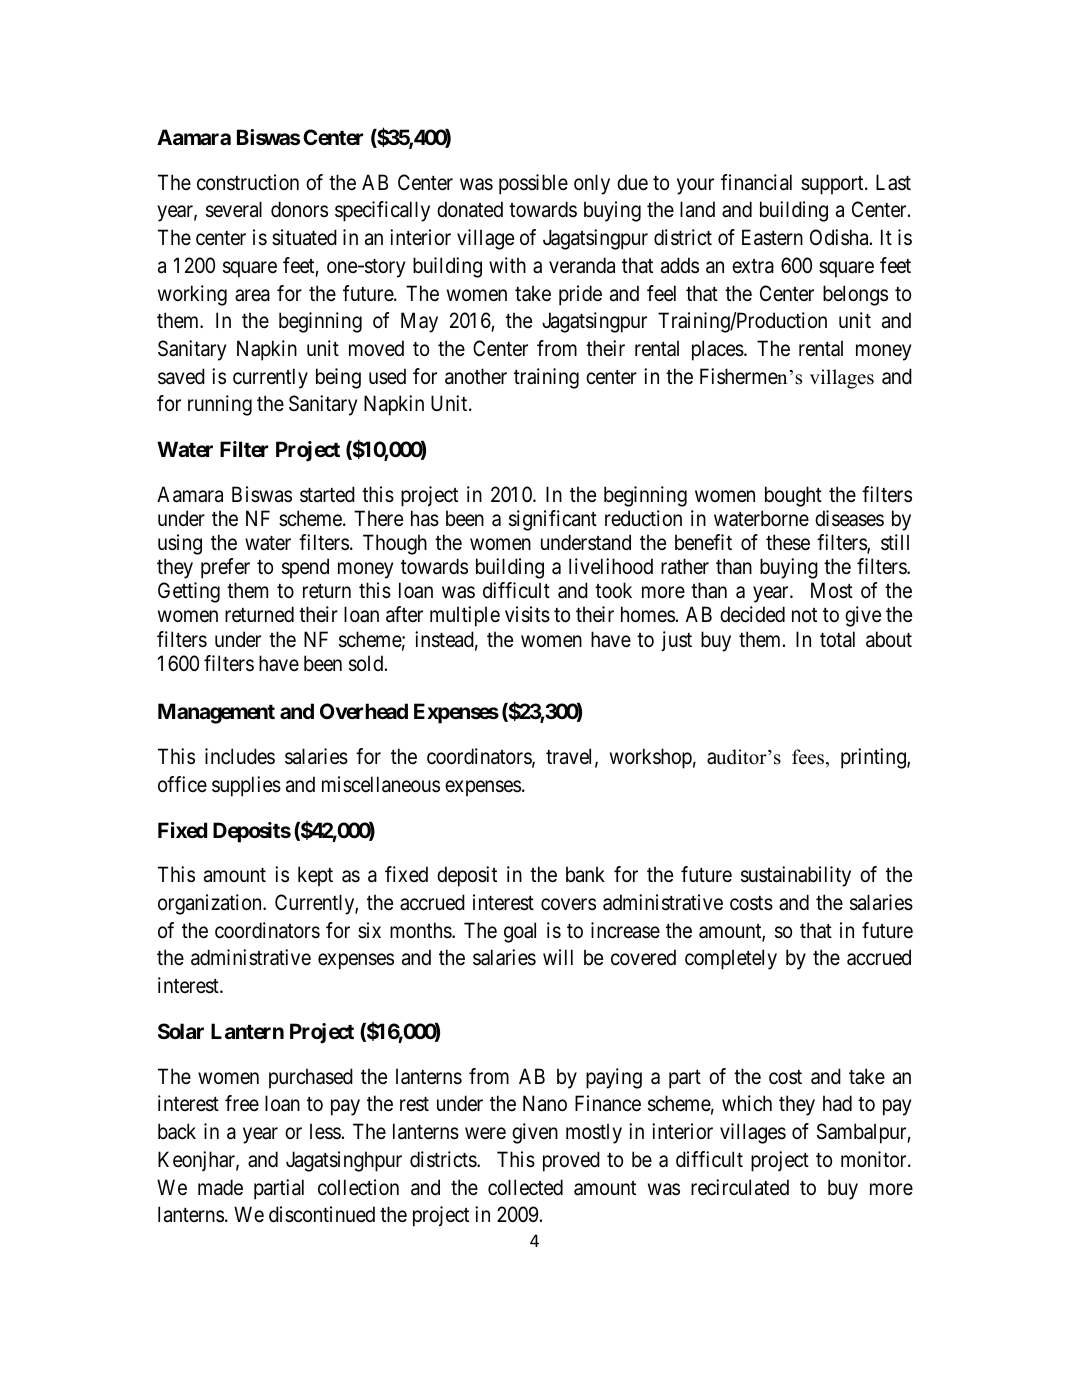 Image resolution: width=1069 pixels, height=1384 pixels. I want to click on these, so click(788, 542).
